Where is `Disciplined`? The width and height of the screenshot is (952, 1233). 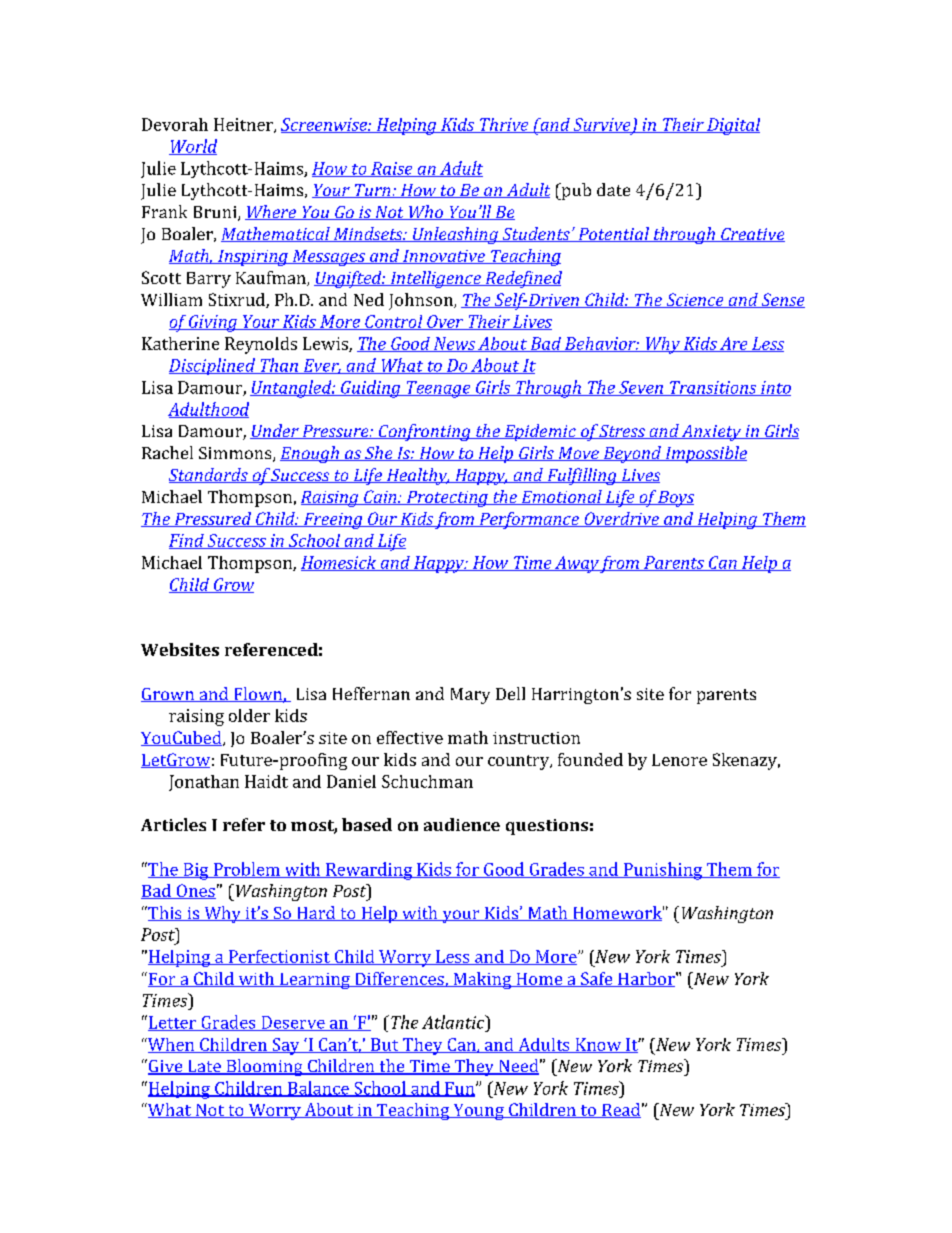
Disciplined is located at coordinates (213, 366).
